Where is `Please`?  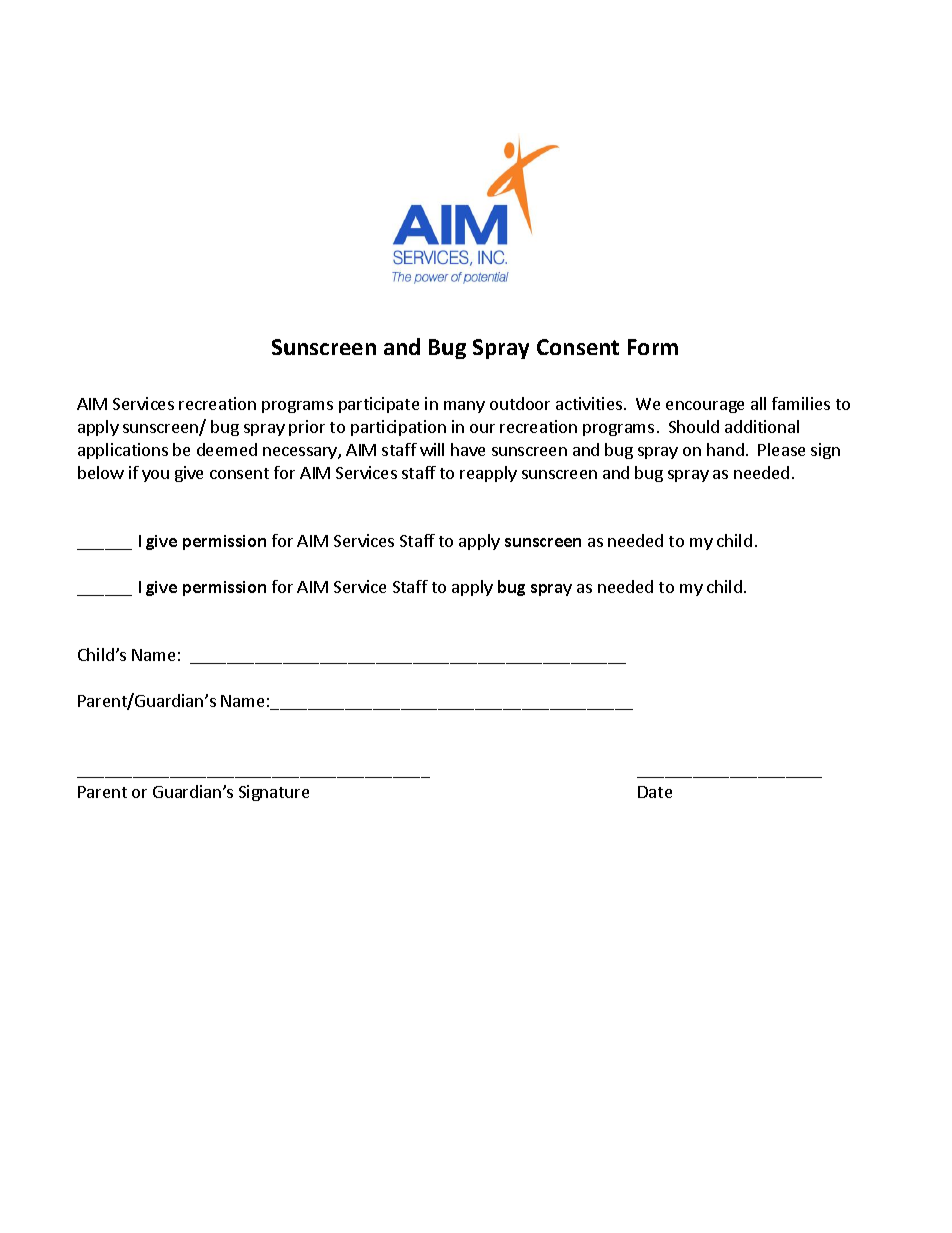 Please is located at coordinates (781, 449).
